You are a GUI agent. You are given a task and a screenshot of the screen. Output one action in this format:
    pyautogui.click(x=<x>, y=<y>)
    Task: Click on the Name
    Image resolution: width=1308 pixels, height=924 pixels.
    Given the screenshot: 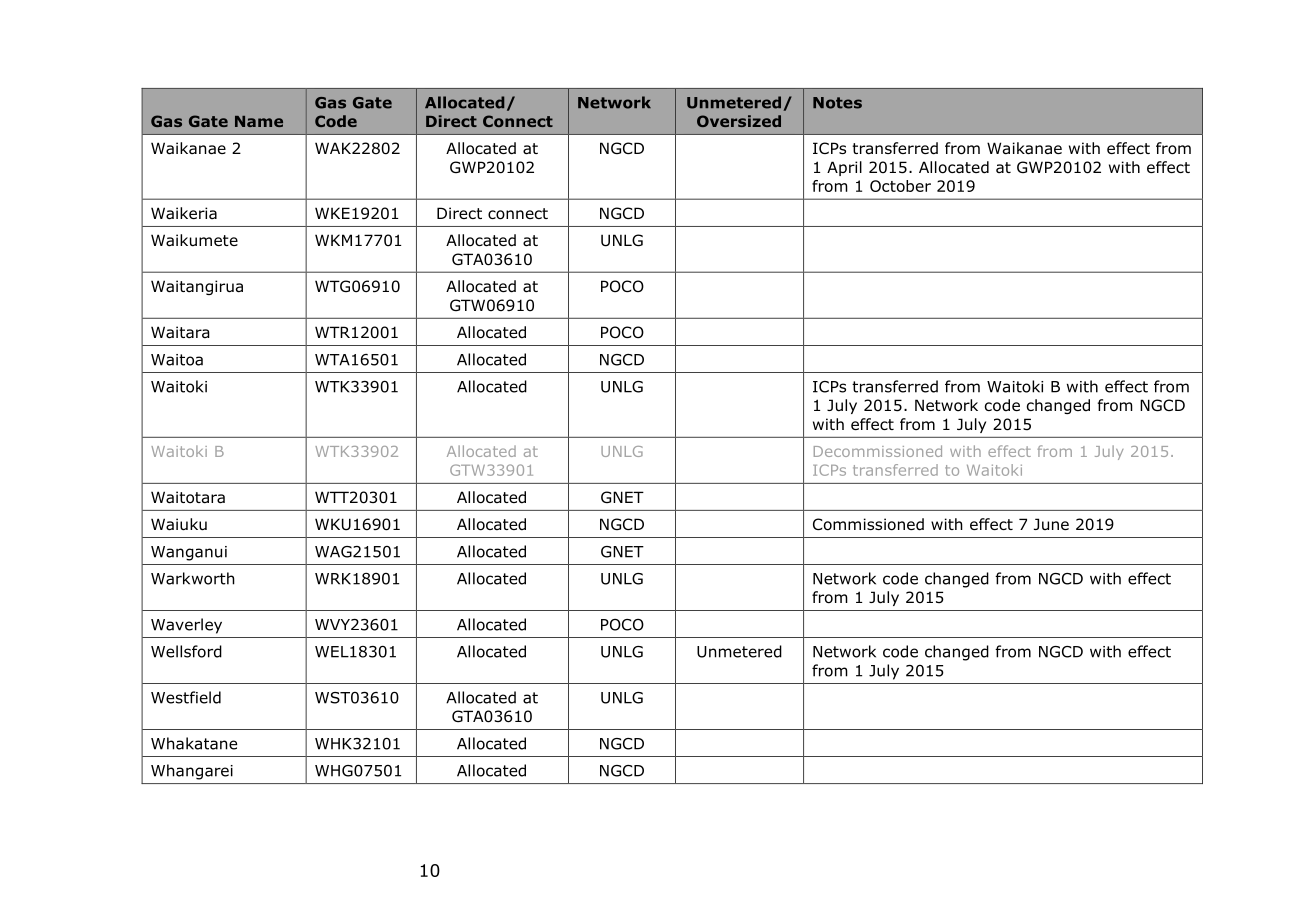 What is the action you would take?
    pyautogui.click(x=259, y=121)
